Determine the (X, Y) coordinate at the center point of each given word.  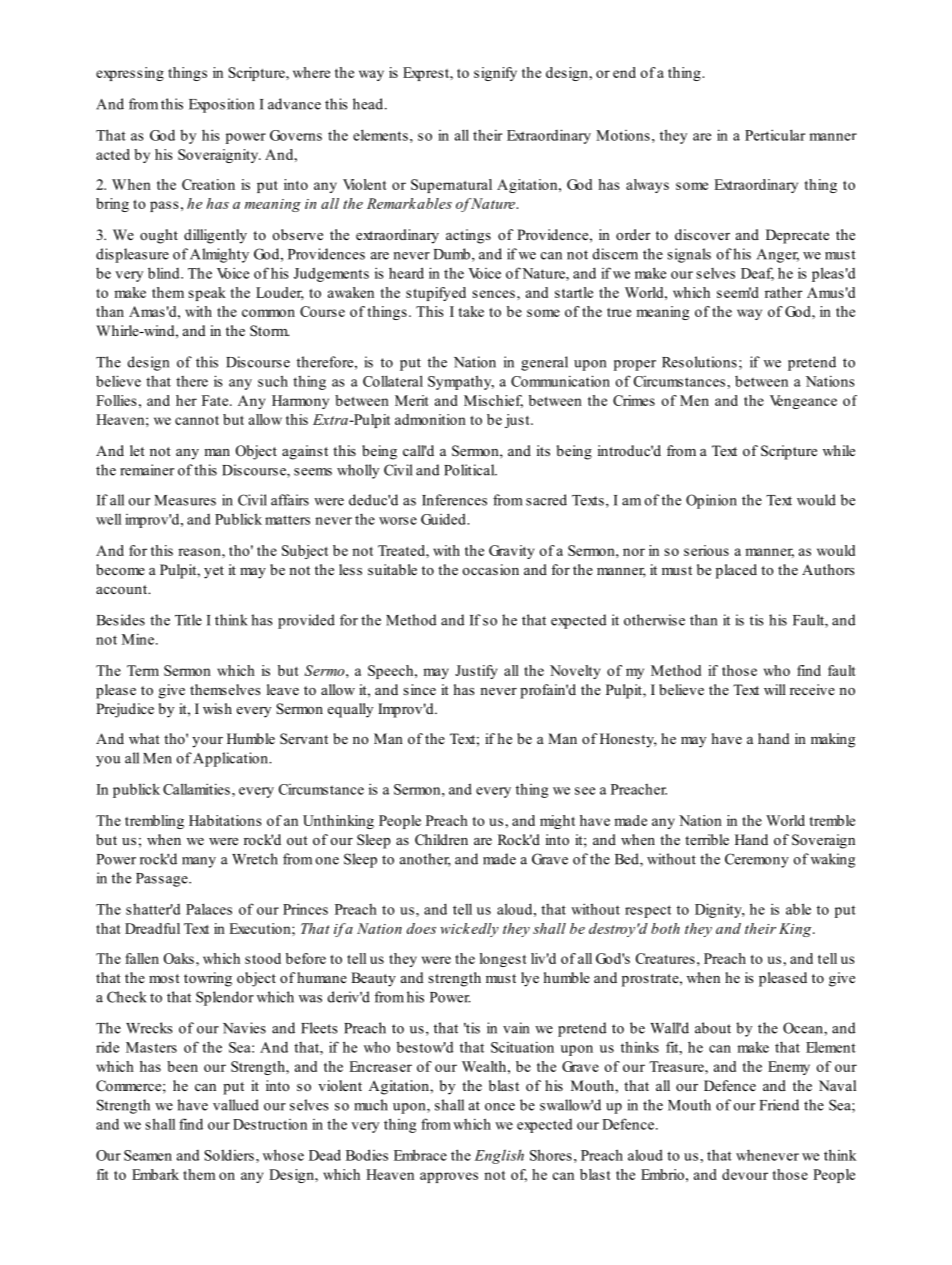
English (499, 1156)
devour (745, 1174)
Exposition (221, 105)
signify (495, 74)
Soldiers (229, 1155)
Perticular (775, 135)
